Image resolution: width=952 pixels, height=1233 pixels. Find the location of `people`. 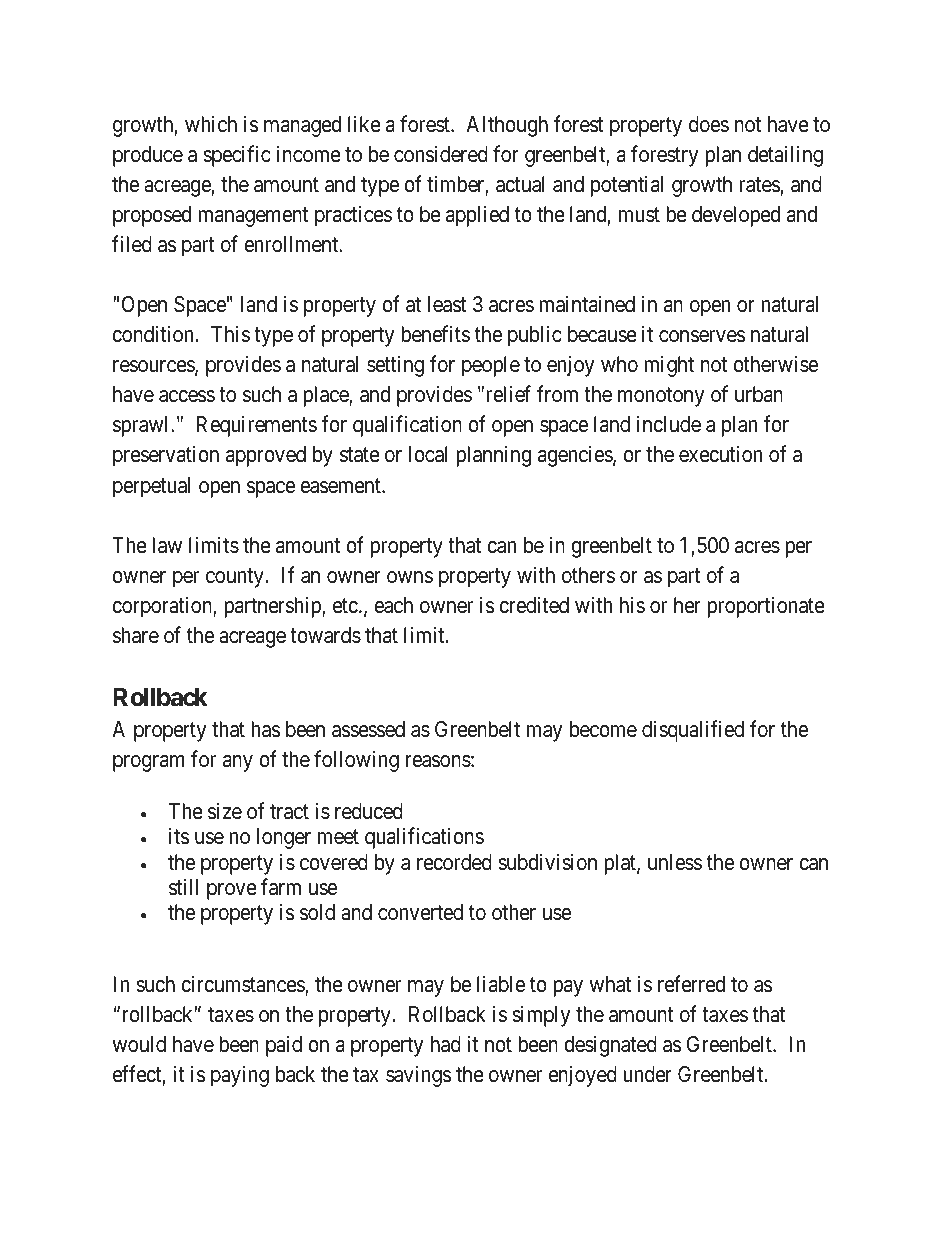

people is located at coordinates (491, 366).
